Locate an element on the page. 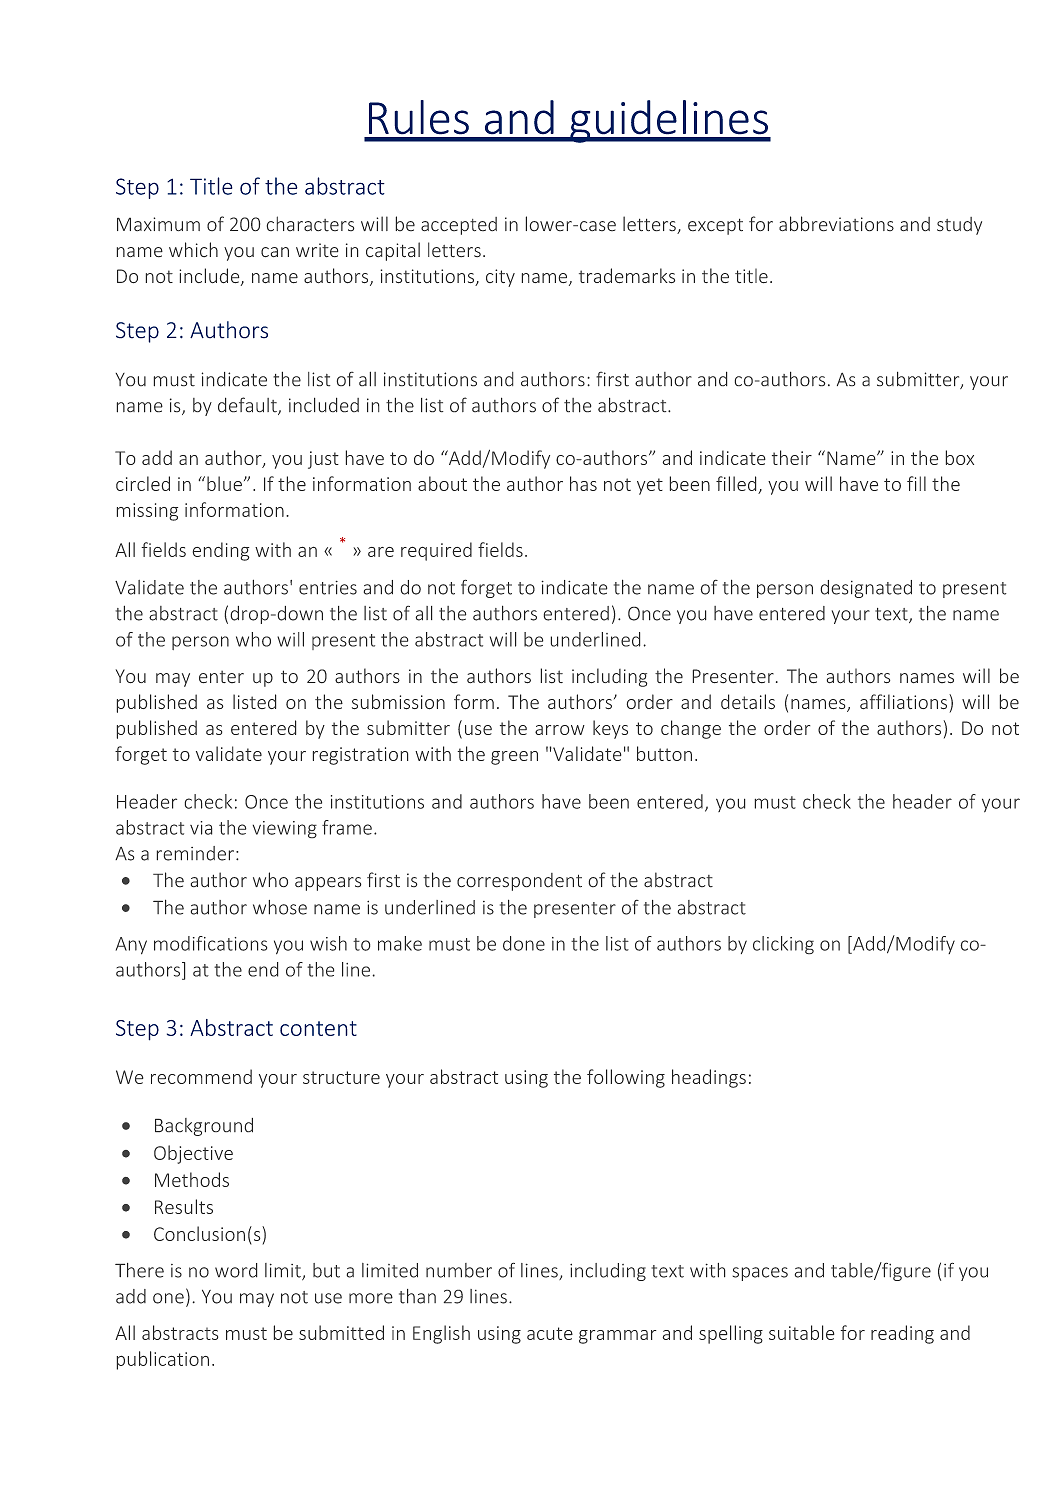 The height and width of the image is (1493, 1055). word is located at coordinates (236, 1270).
